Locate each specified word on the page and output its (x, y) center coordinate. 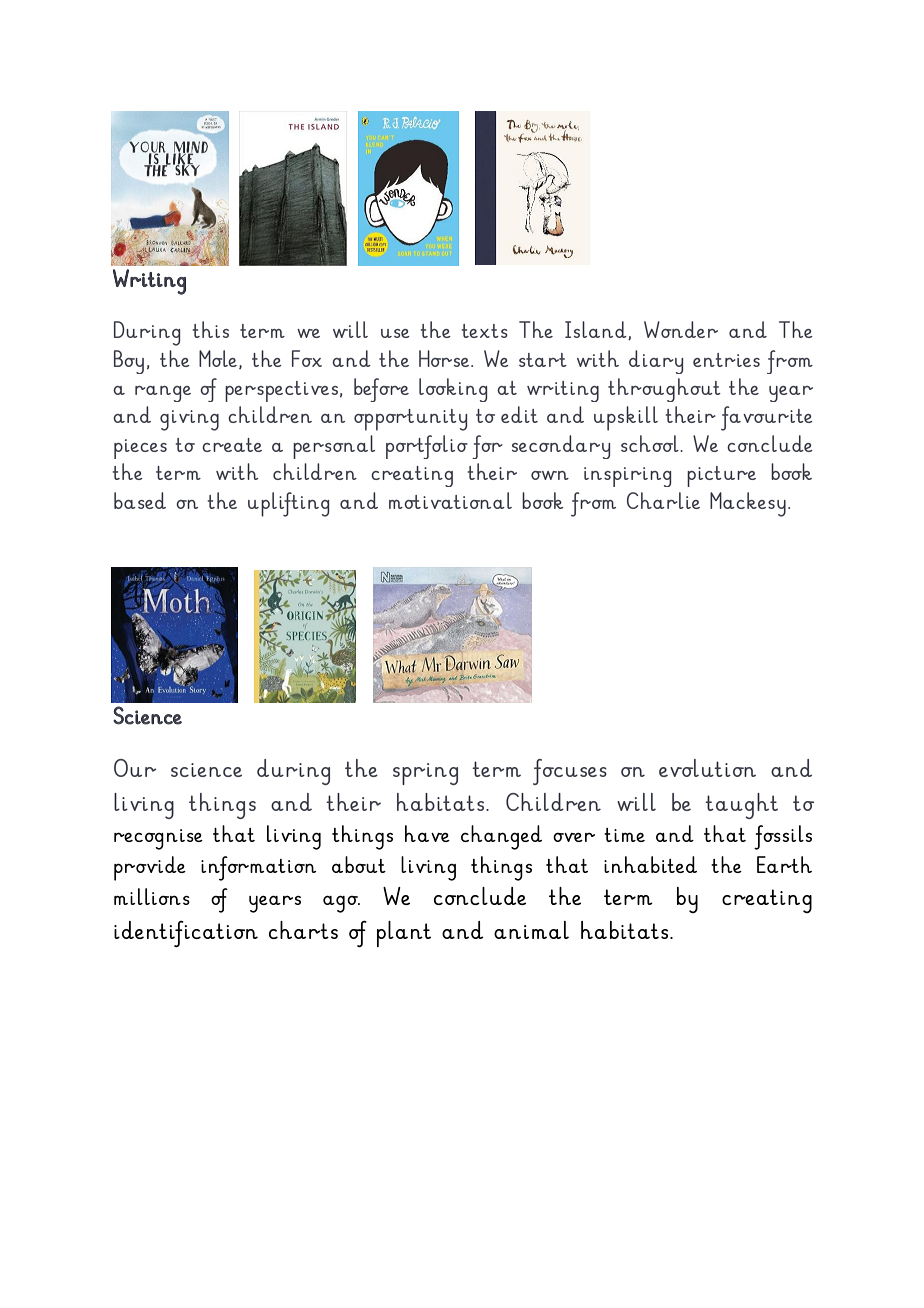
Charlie (663, 500)
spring (425, 774)
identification (186, 934)
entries (726, 360)
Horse (444, 358)
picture (721, 476)
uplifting (288, 504)
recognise (158, 839)
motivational (450, 500)
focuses (570, 772)
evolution (707, 768)
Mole (218, 358)
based (140, 500)
